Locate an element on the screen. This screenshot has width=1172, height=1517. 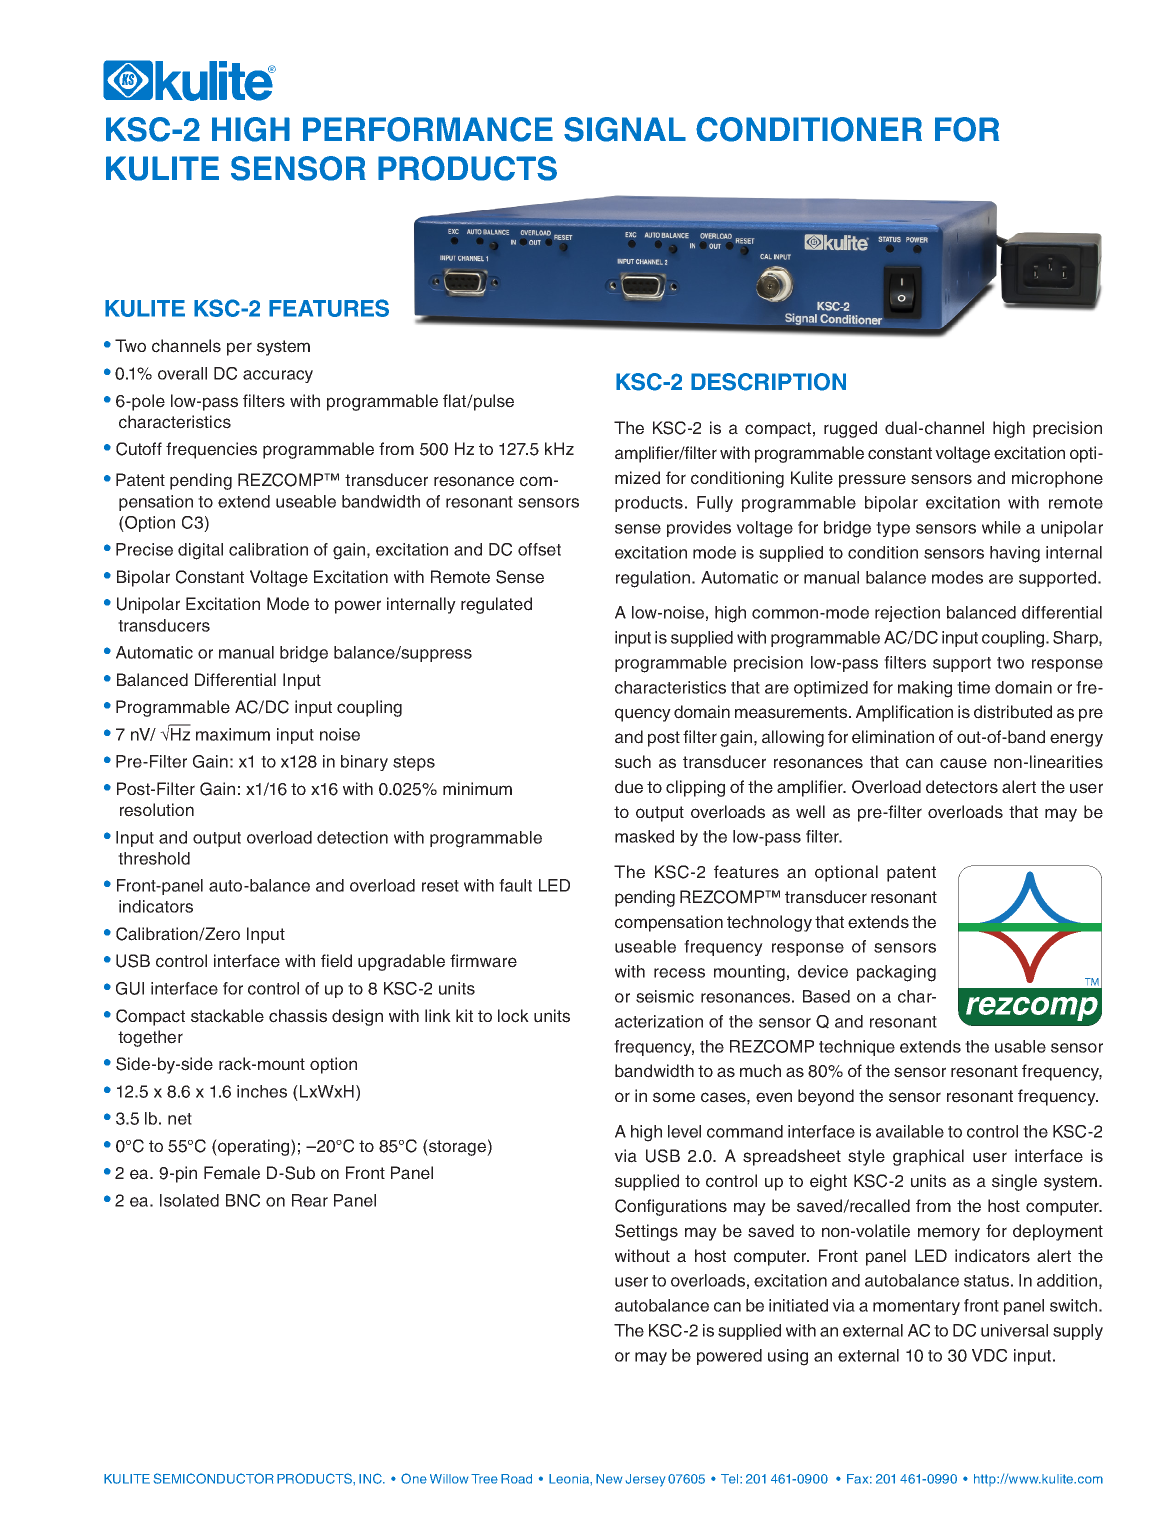
SIGNAL is located at coordinates (625, 129).
